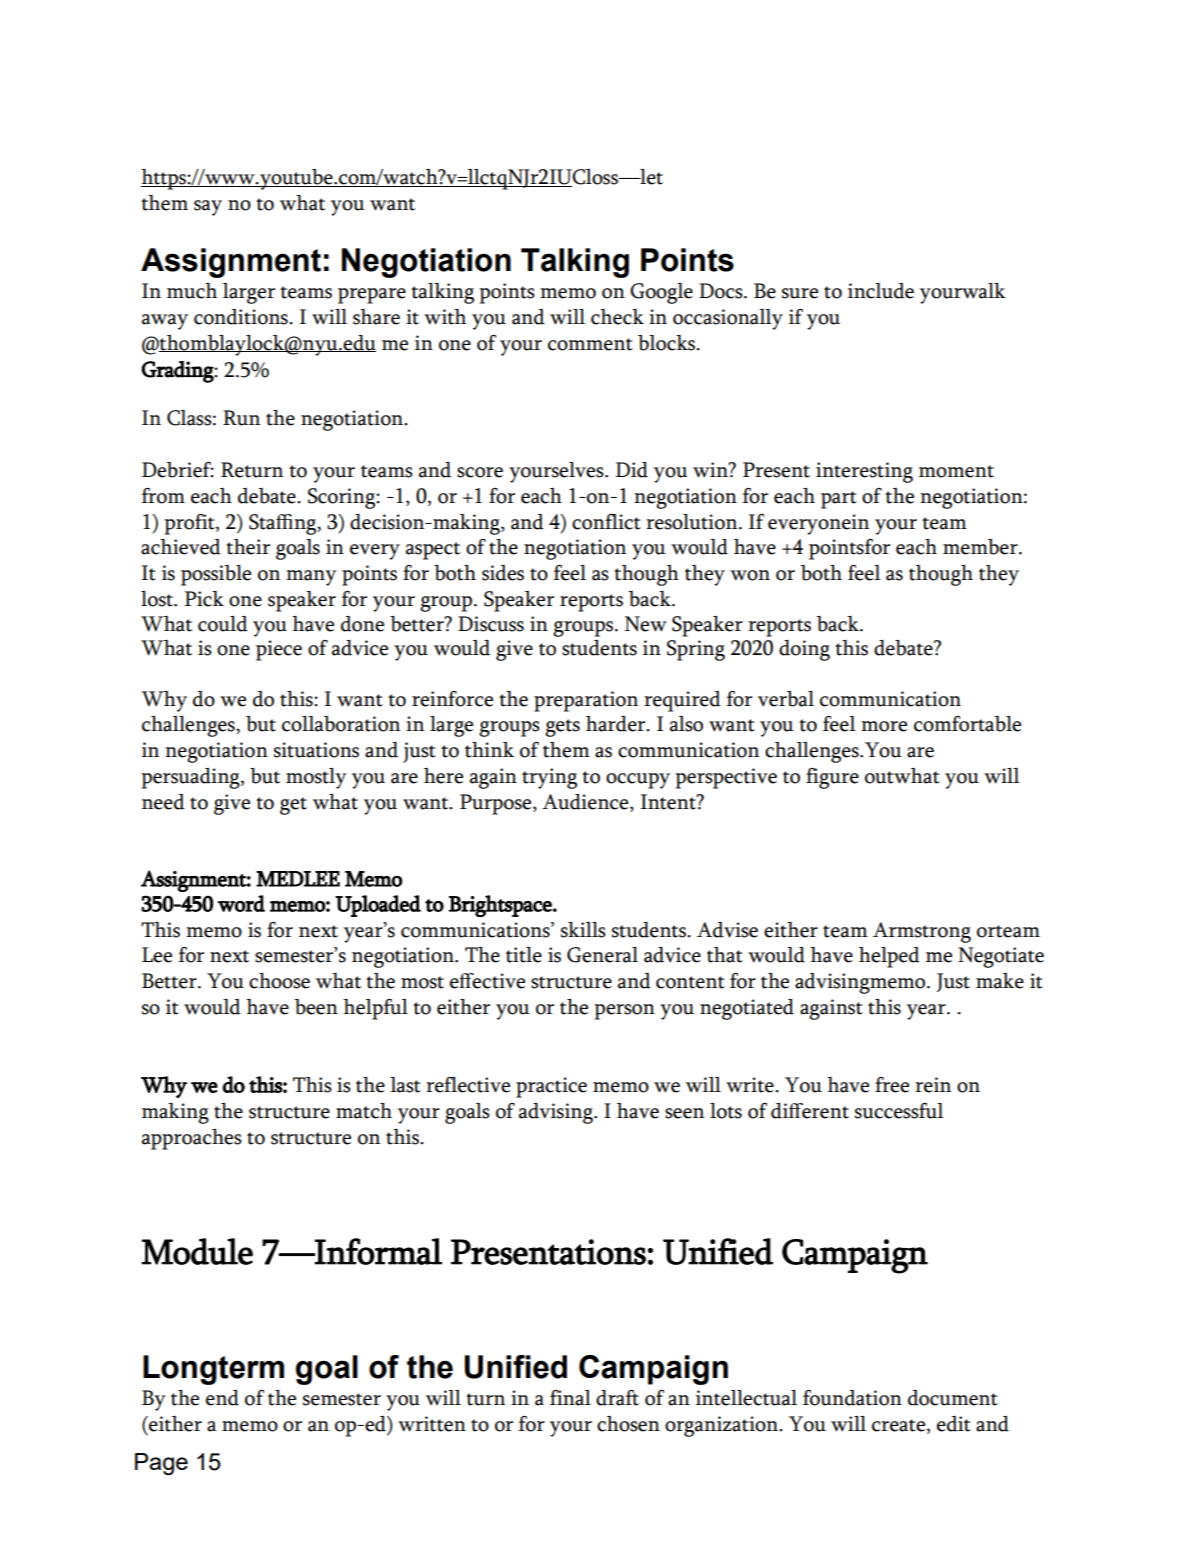  Describe the element at coordinates (222, 1398) in the document. I see `end` at that location.
